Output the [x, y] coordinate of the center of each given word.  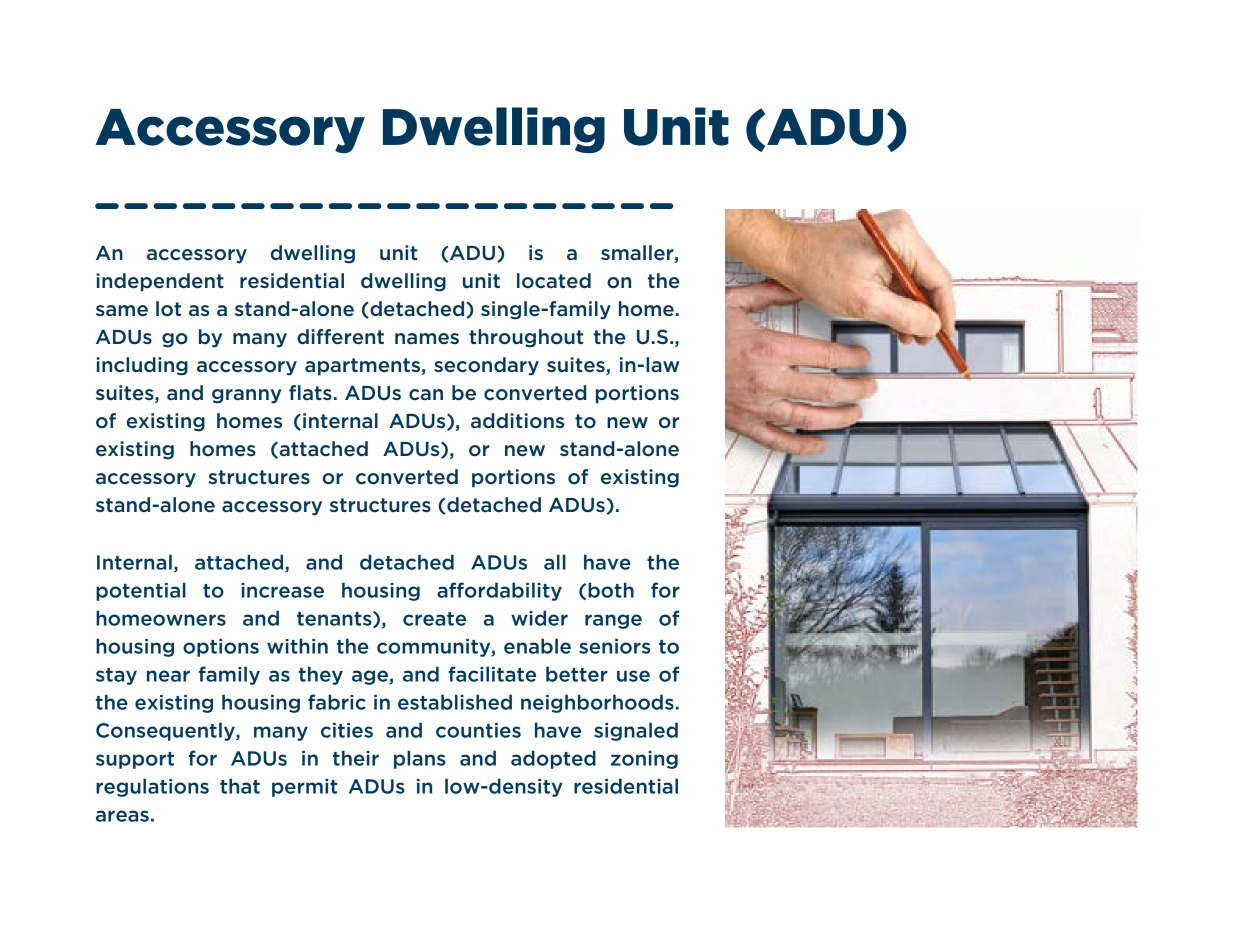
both [611, 590]
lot [168, 309]
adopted [553, 759]
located [554, 281]
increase [282, 590]
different [340, 337]
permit [304, 788]
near [168, 676]
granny [247, 396]
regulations [152, 787]
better [577, 674]
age [371, 677]
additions [517, 421]
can [426, 394]
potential [141, 591]
